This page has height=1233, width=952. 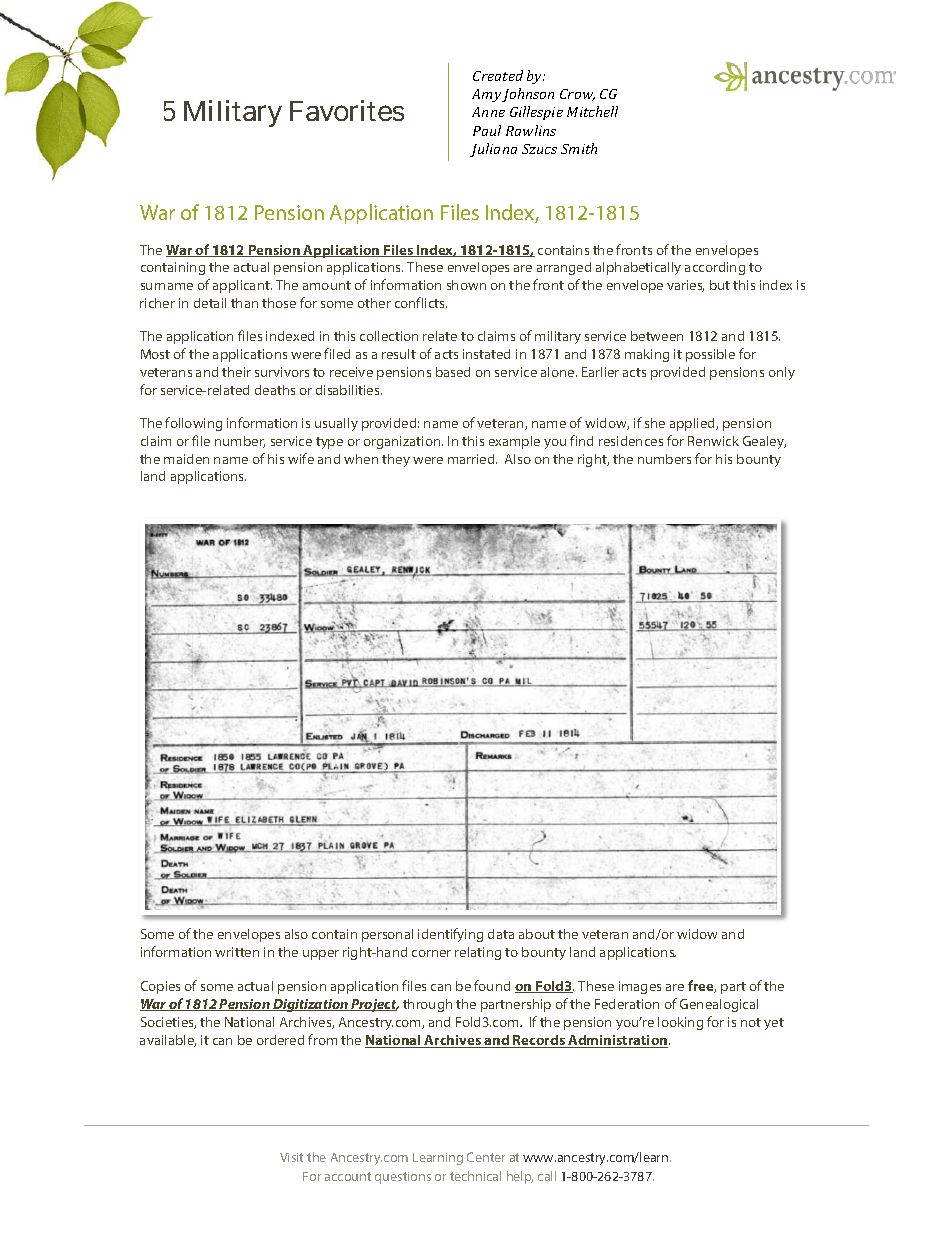 What do you see at coordinates (472, 459) in the page?
I see `married` at bounding box center [472, 459].
